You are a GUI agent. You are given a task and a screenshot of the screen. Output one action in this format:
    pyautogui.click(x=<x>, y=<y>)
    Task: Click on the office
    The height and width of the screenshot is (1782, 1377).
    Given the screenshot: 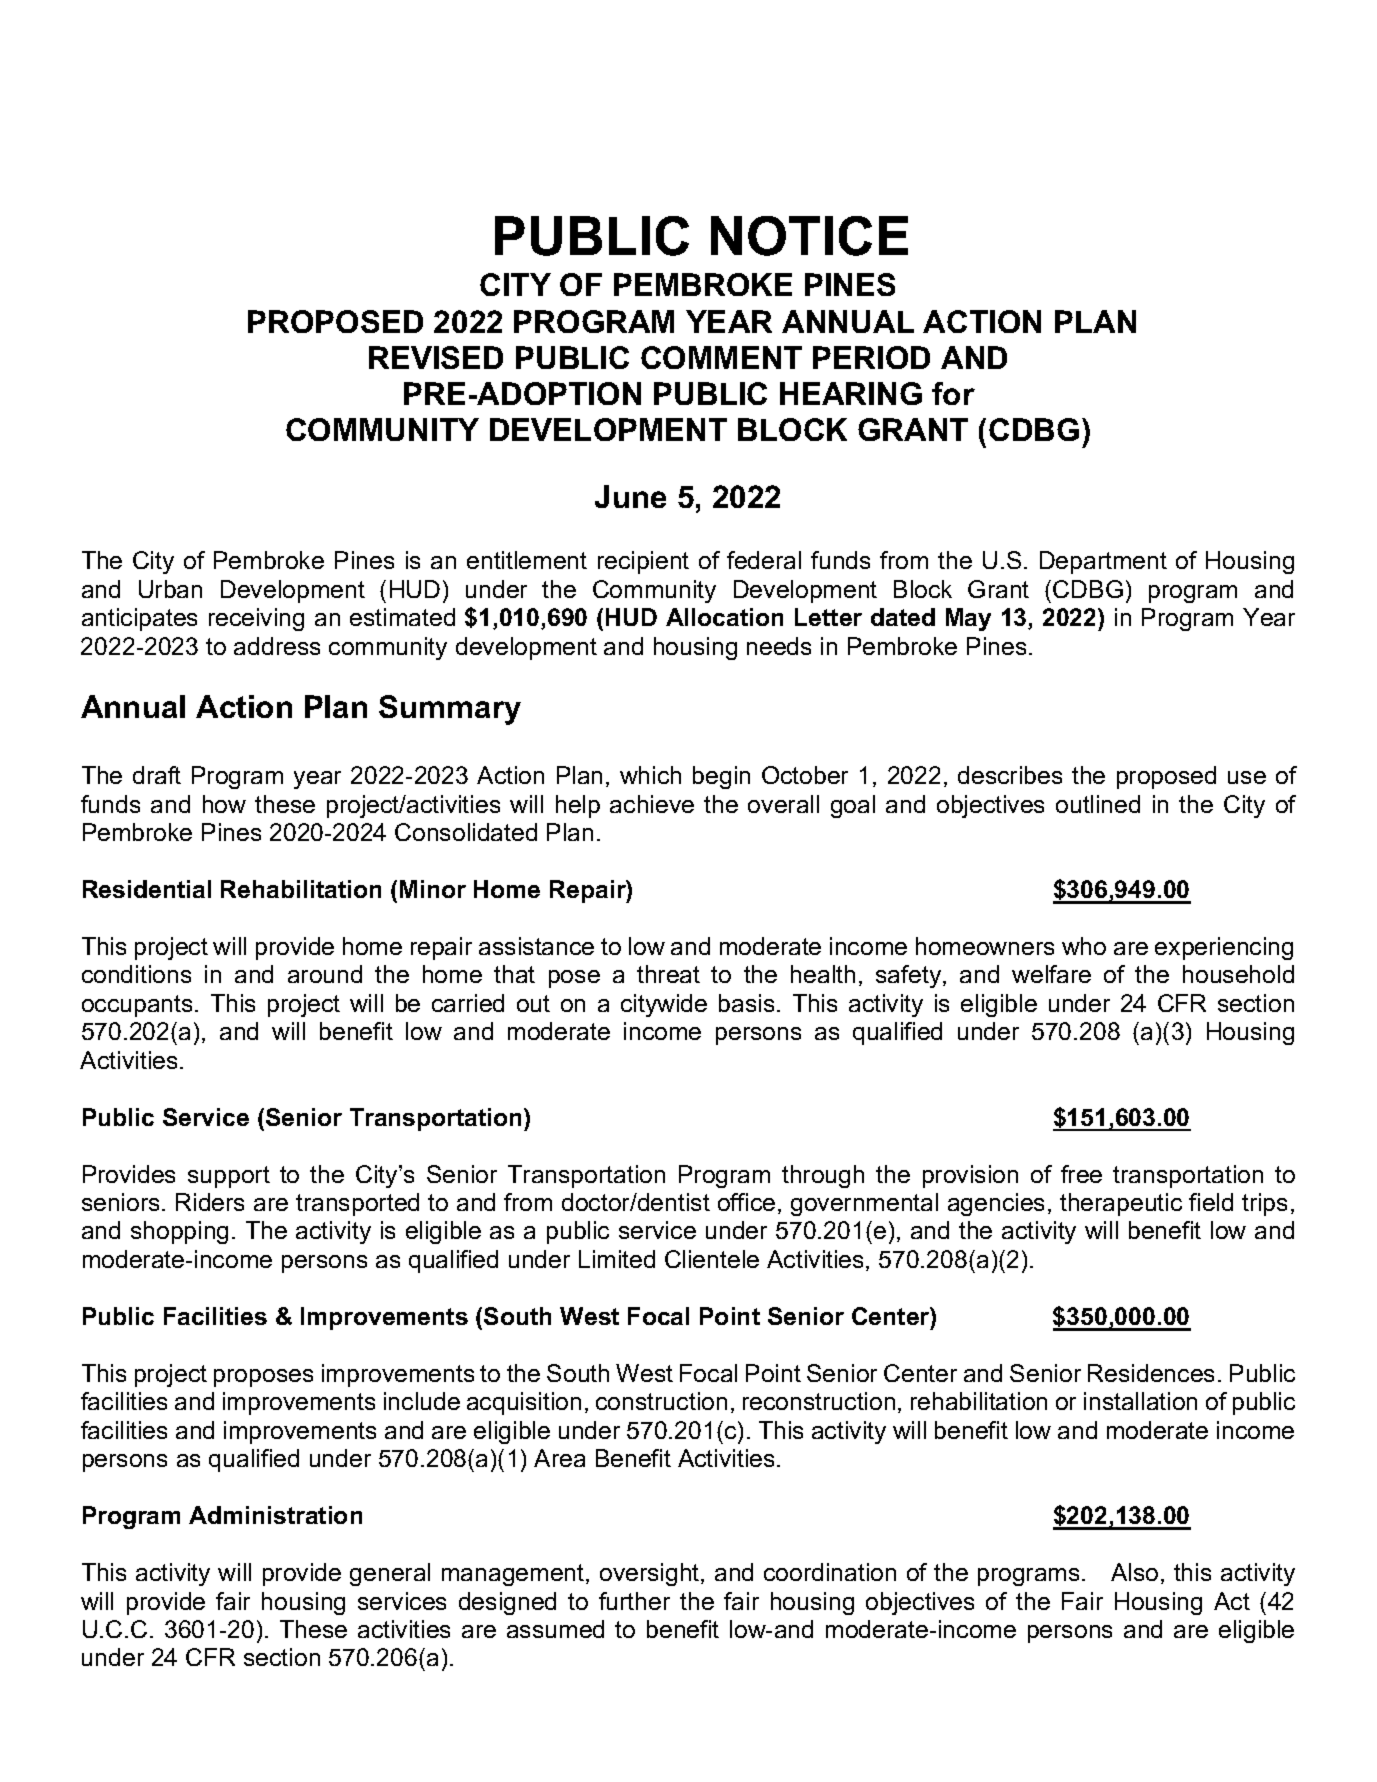 What is the action you would take?
    pyautogui.click(x=746, y=1202)
